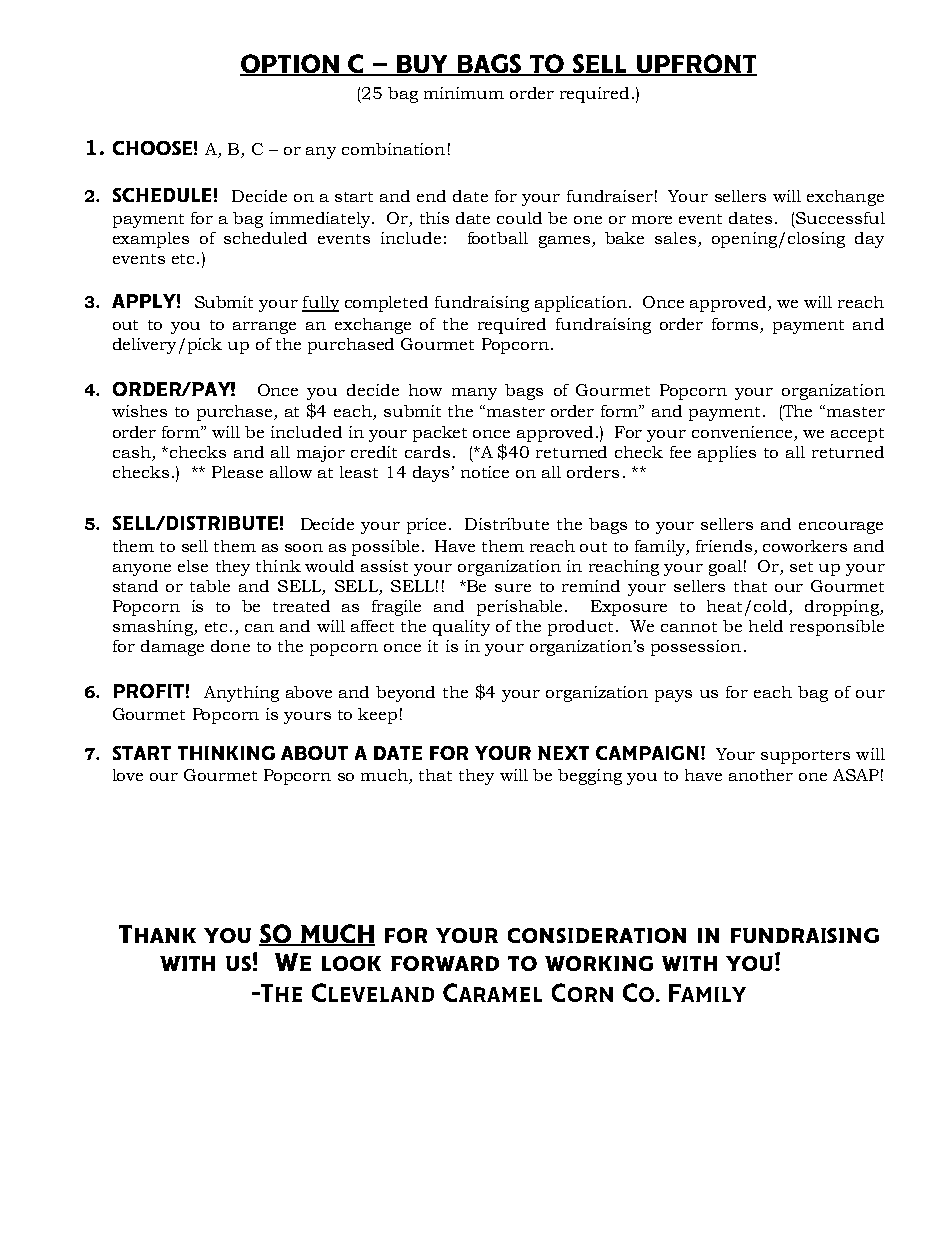 This screenshot has width=952, height=1233. Describe the element at coordinates (519, 608) in the screenshot. I see `perishable` at that location.
